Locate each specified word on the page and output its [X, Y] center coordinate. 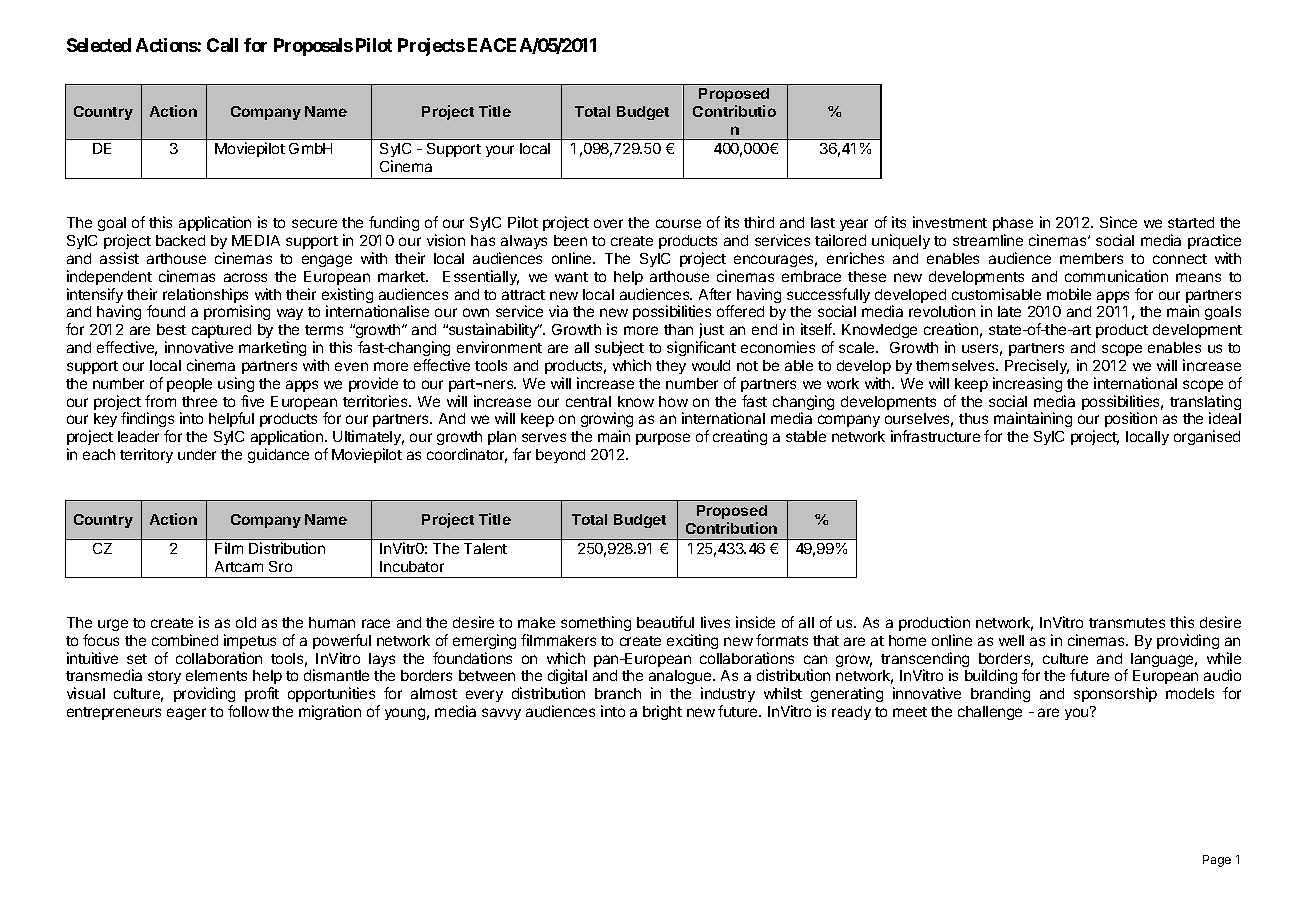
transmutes [1127, 623]
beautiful [665, 622]
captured [221, 331]
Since [1118, 222]
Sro [280, 566]
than [678, 329]
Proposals [313, 47]
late [1009, 311]
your [500, 151]
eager [186, 714]
